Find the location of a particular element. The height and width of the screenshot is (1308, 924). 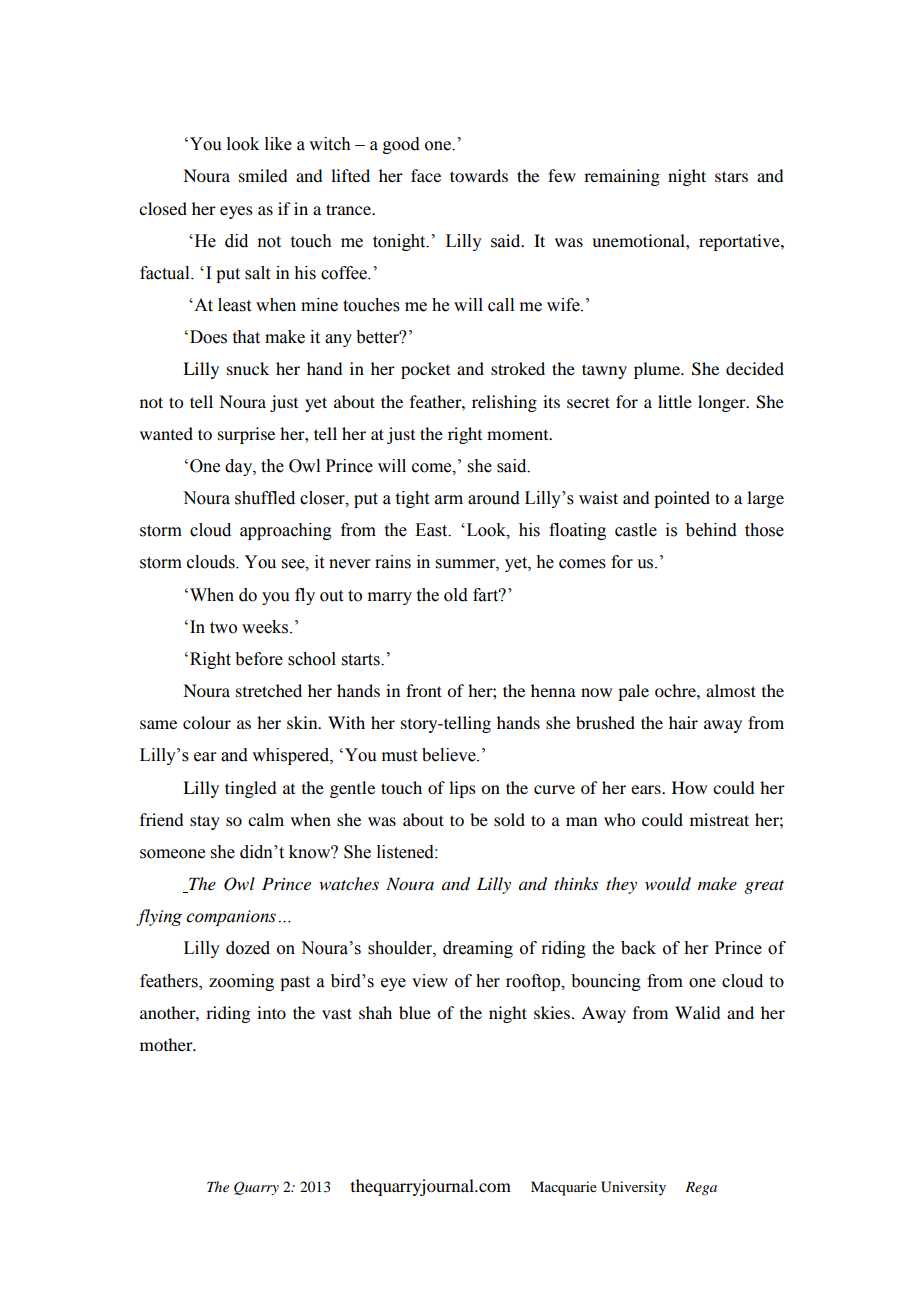

before is located at coordinates (259, 659).
